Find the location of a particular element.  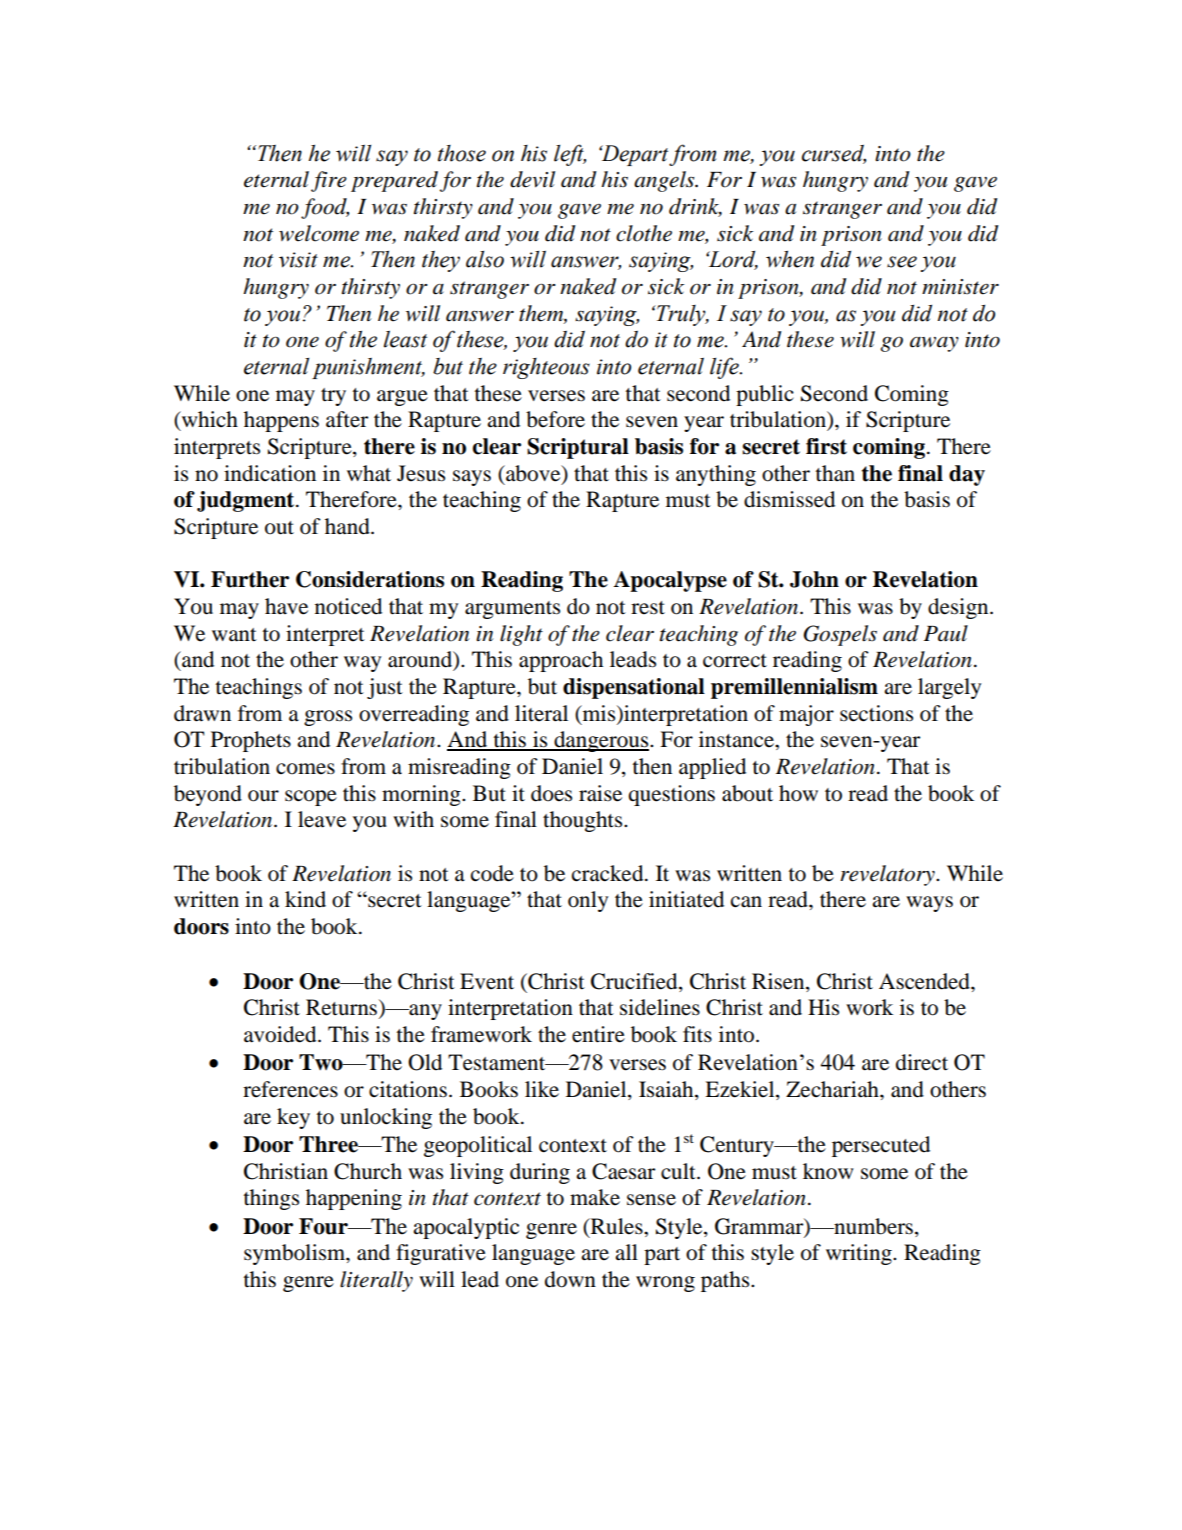

than is located at coordinates (835, 473).
